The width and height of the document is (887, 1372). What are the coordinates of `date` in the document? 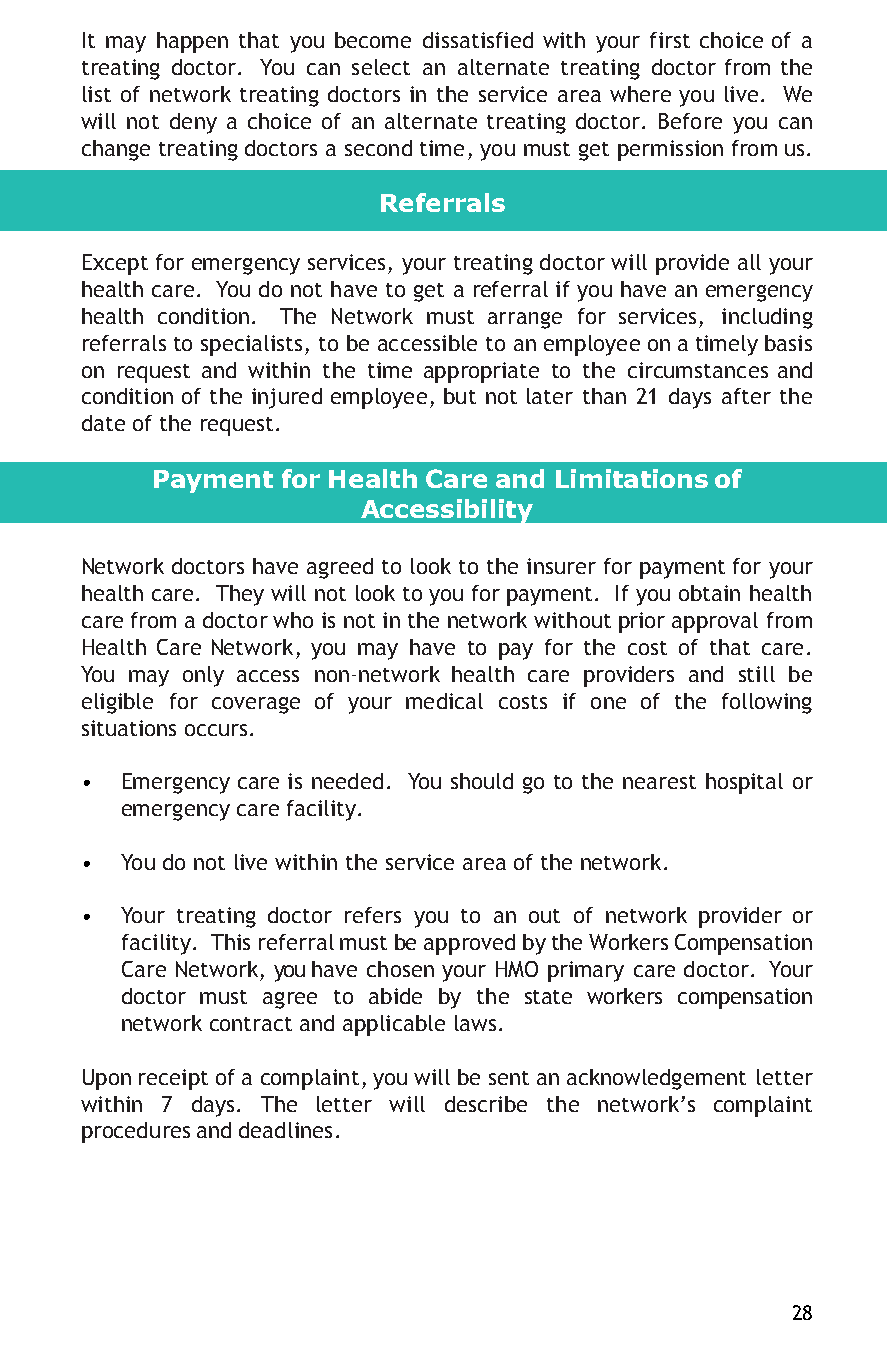 It's located at (103, 423).
